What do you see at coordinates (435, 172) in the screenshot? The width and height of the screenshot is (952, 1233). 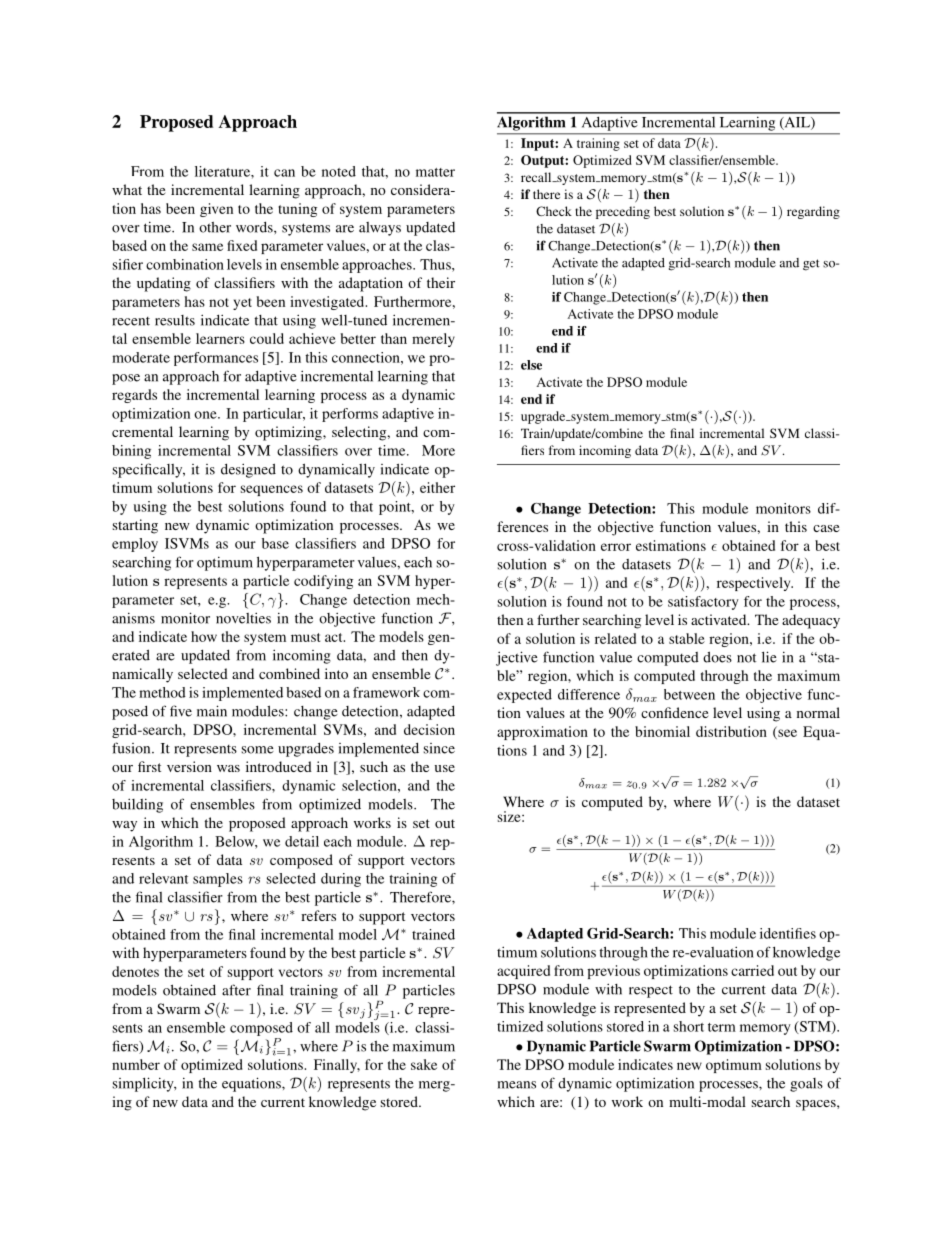 I see `matter` at bounding box center [435, 172].
